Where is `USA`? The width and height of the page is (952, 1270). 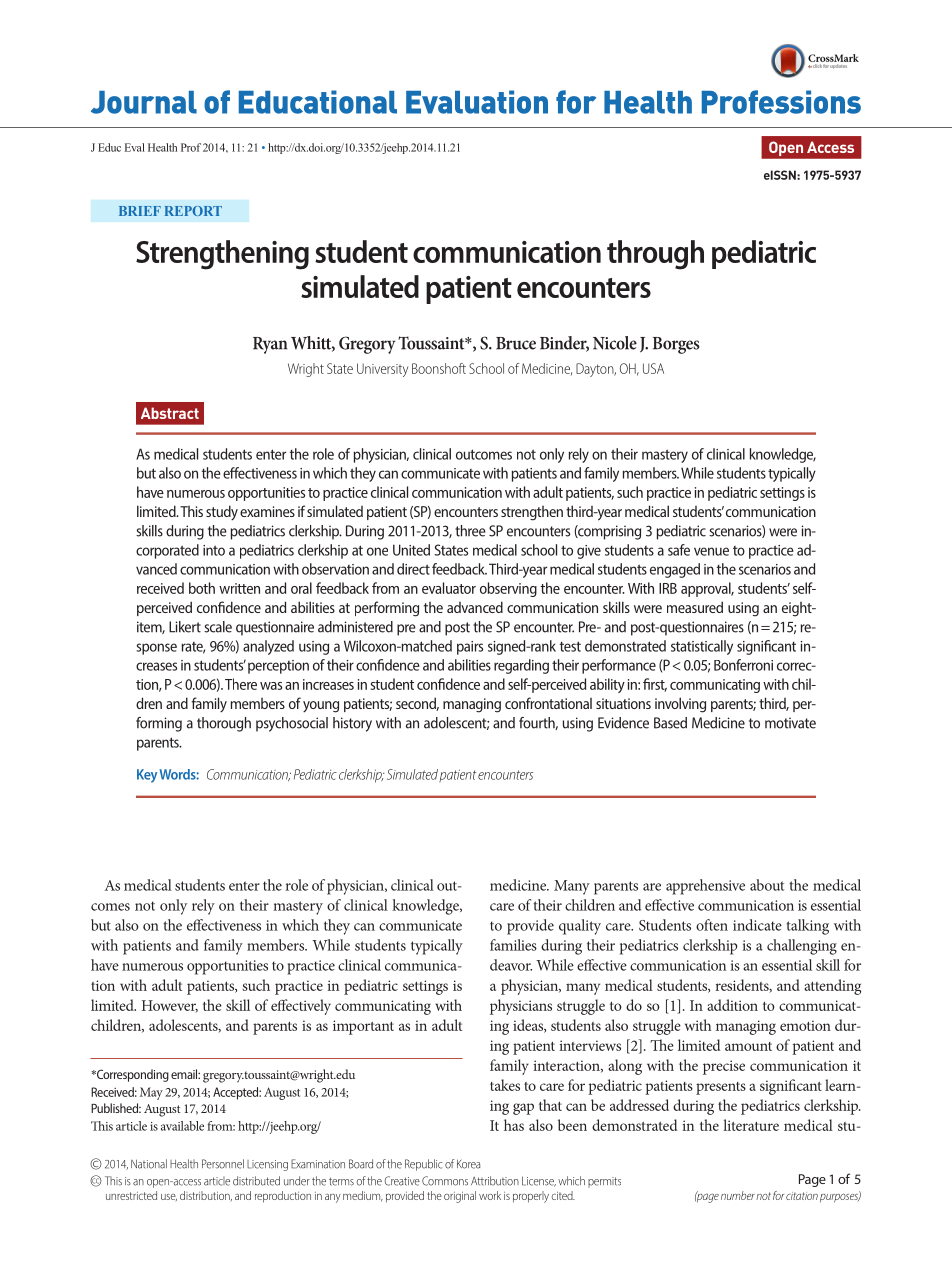
USA is located at coordinates (653, 368).
